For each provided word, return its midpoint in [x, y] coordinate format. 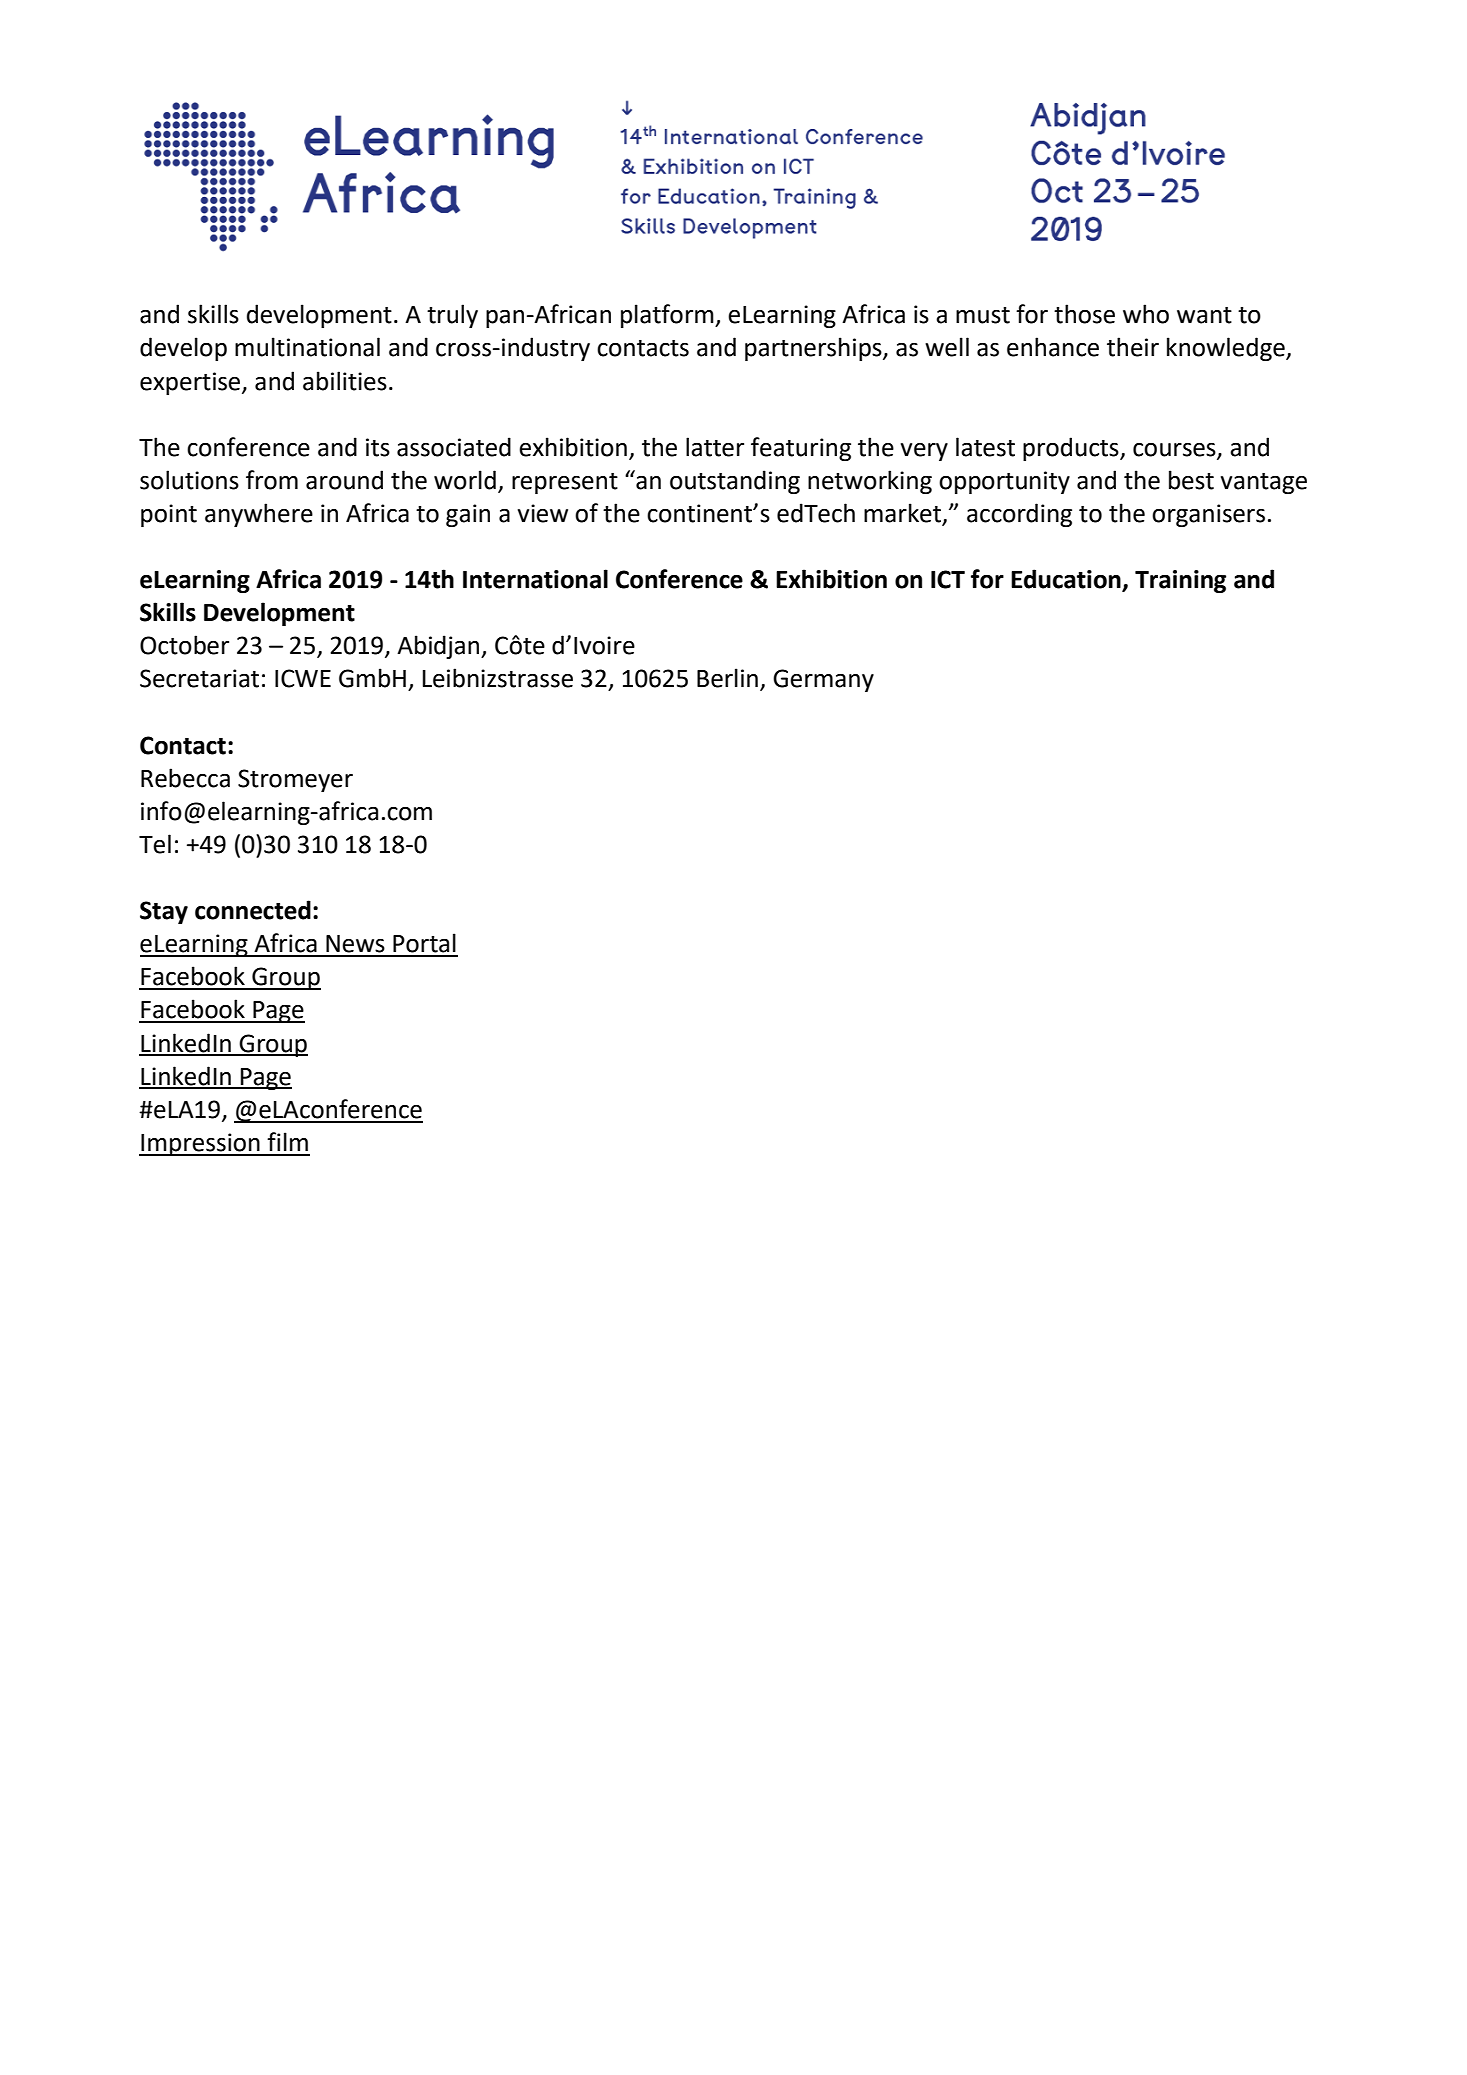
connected [253, 910]
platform [668, 316]
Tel [155, 844]
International [535, 579]
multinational [307, 347]
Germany [823, 680]
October [184, 645]
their [1133, 347]
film [287, 1141]
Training [1180, 581]
